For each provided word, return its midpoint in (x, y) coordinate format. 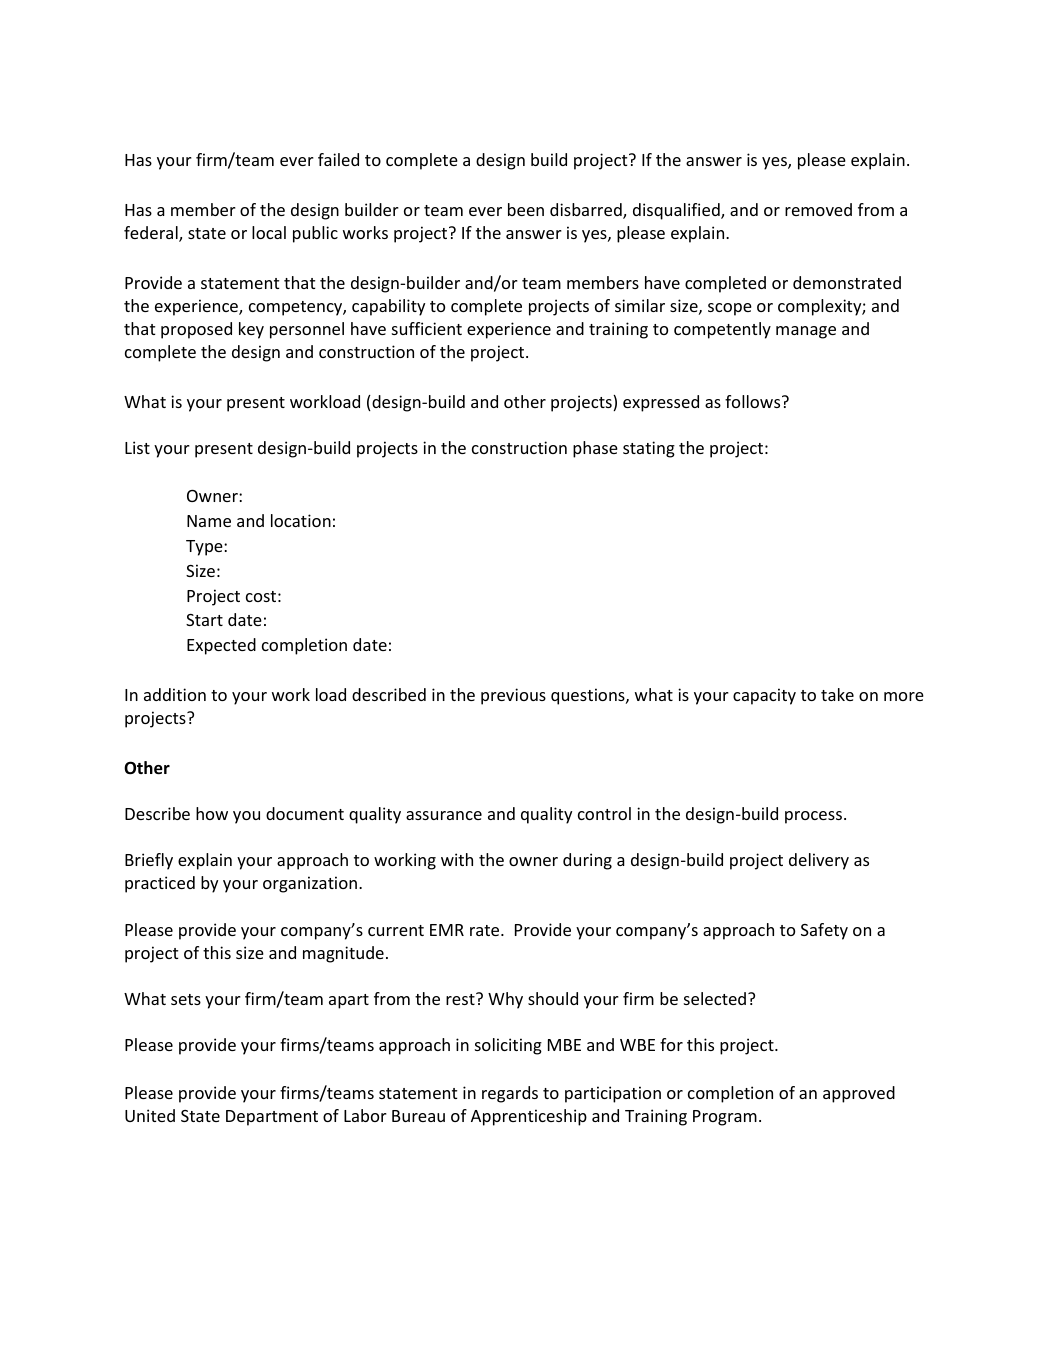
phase (595, 449)
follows (754, 401)
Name (209, 521)
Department (272, 1118)
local (269, 232)
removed (818, 209)
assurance (444, 815)
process (815, 817)
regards (510, 1094)
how (212, 813)
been (526, 209)
